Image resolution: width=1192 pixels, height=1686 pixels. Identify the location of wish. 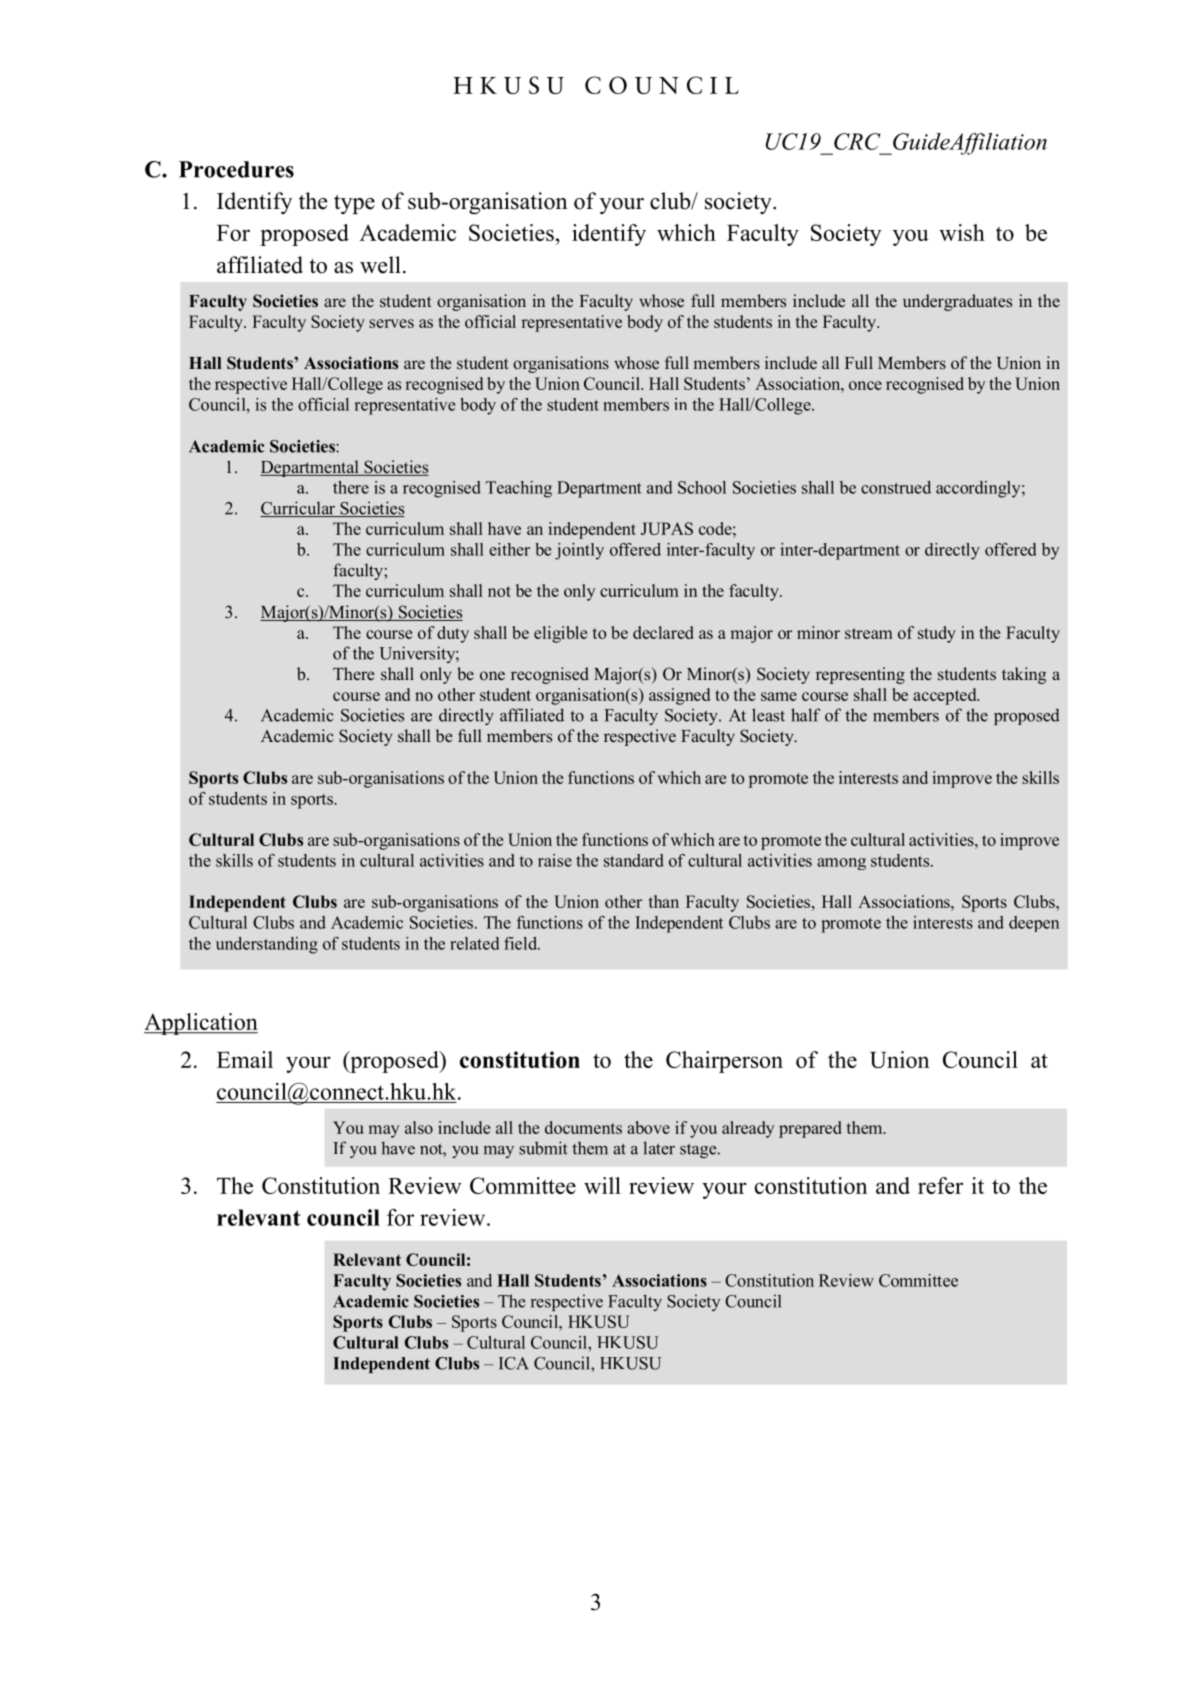
(962, 232).
